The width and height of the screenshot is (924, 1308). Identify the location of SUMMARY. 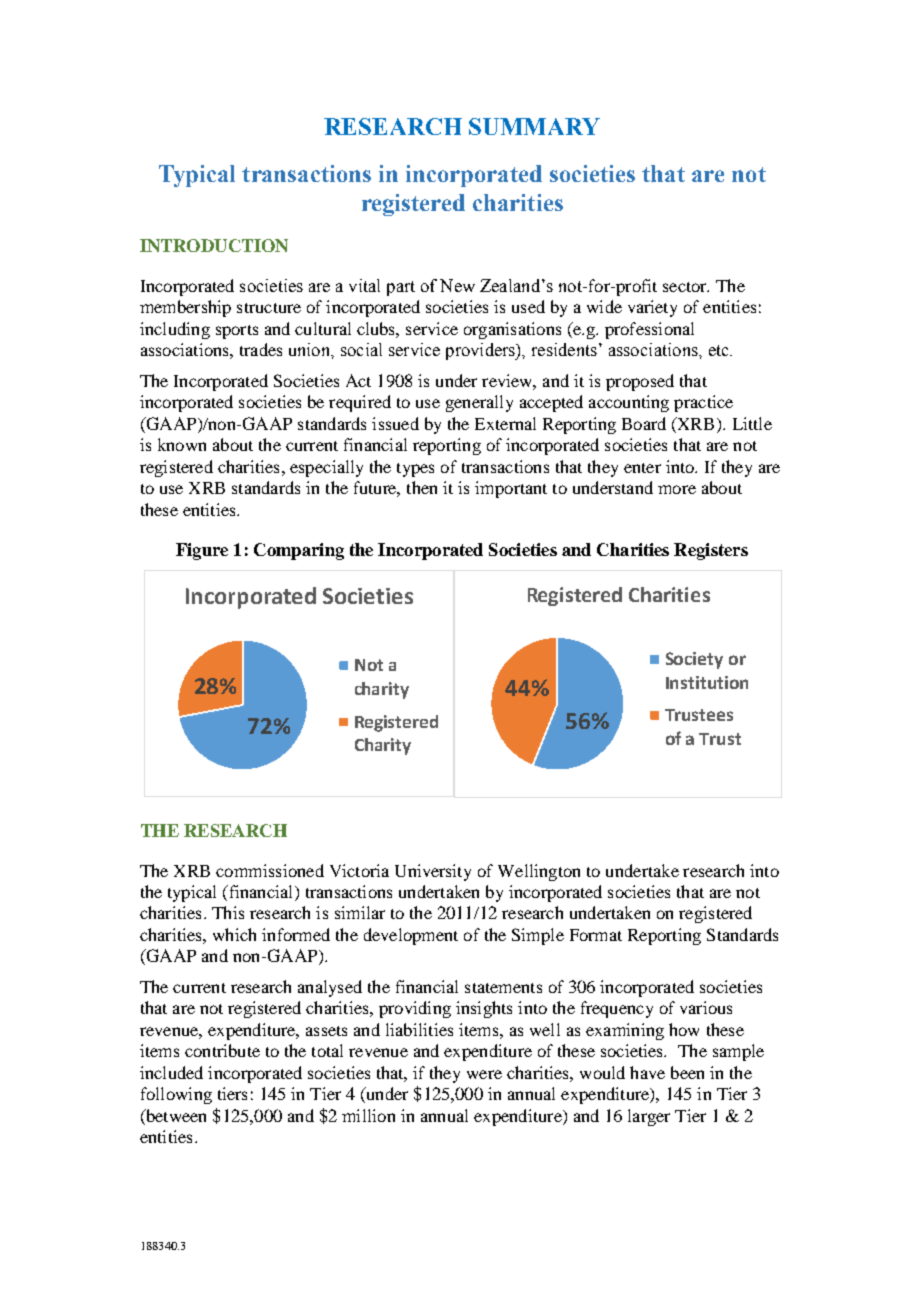
(534, 126).
